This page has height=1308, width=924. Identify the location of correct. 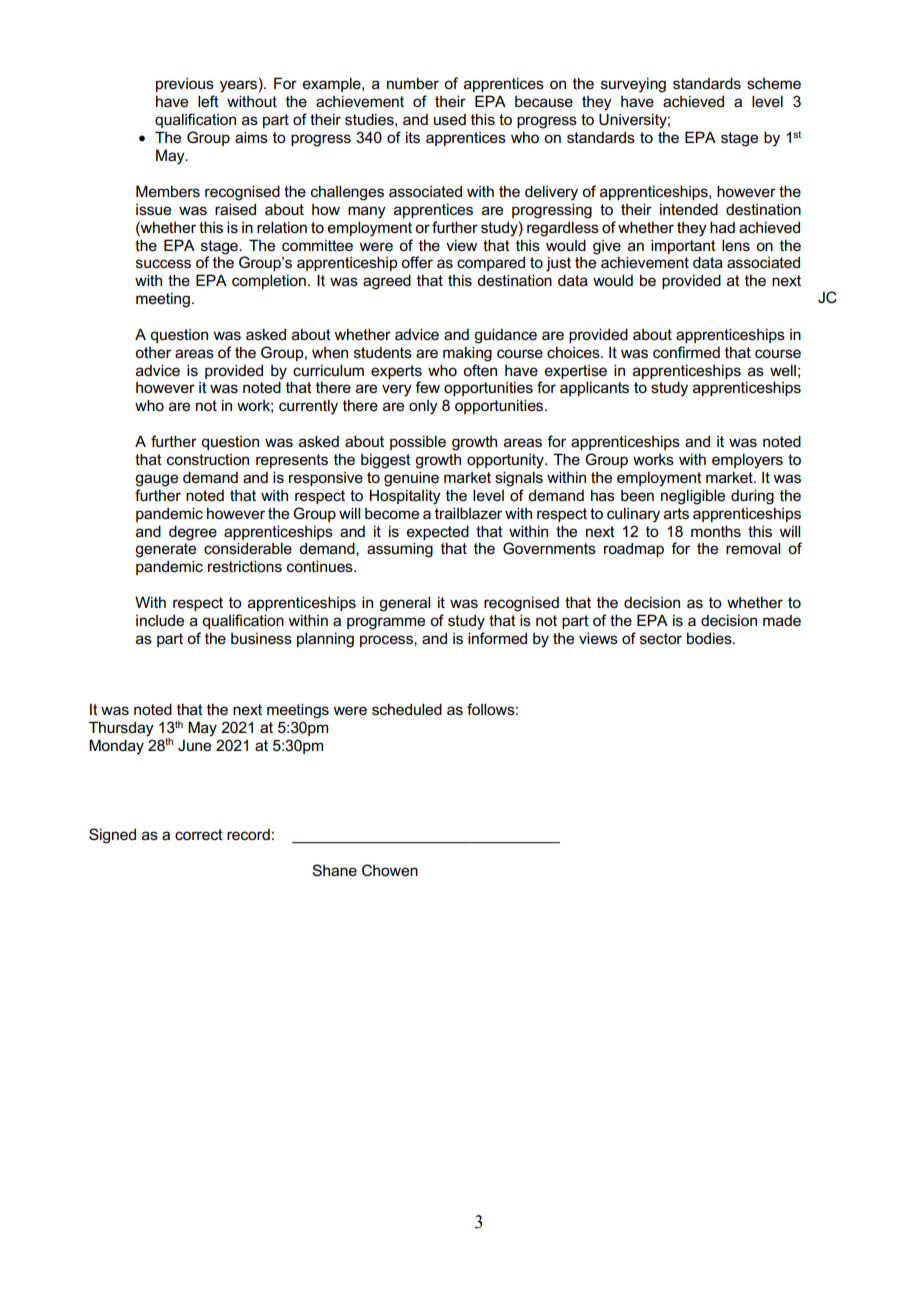
(199, 834).
